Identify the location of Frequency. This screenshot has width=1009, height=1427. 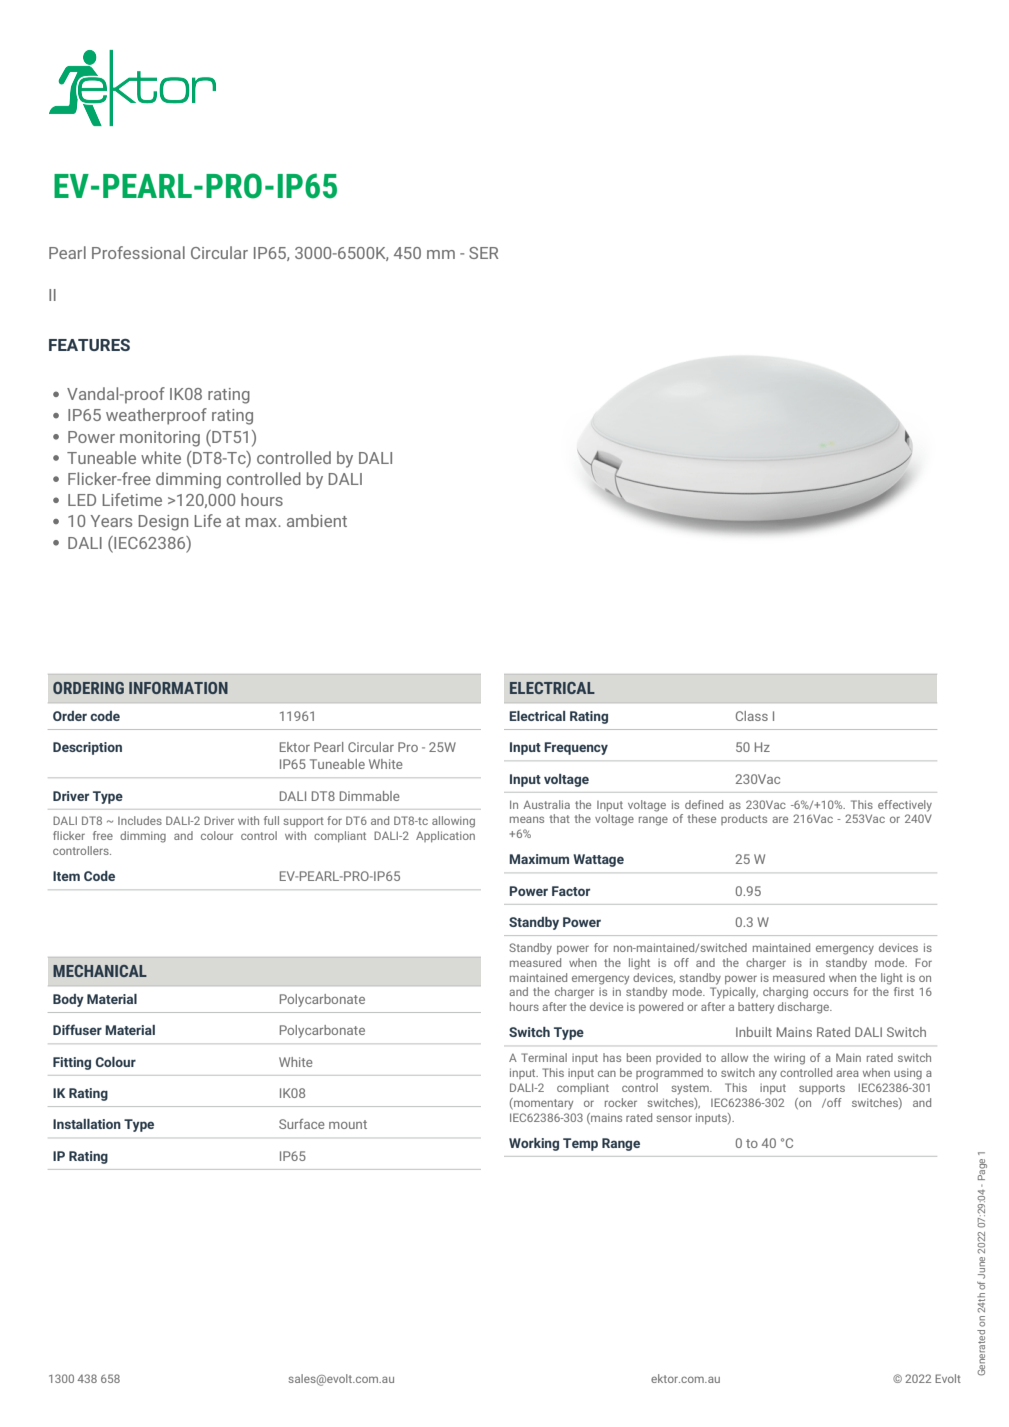
(576, 748).
